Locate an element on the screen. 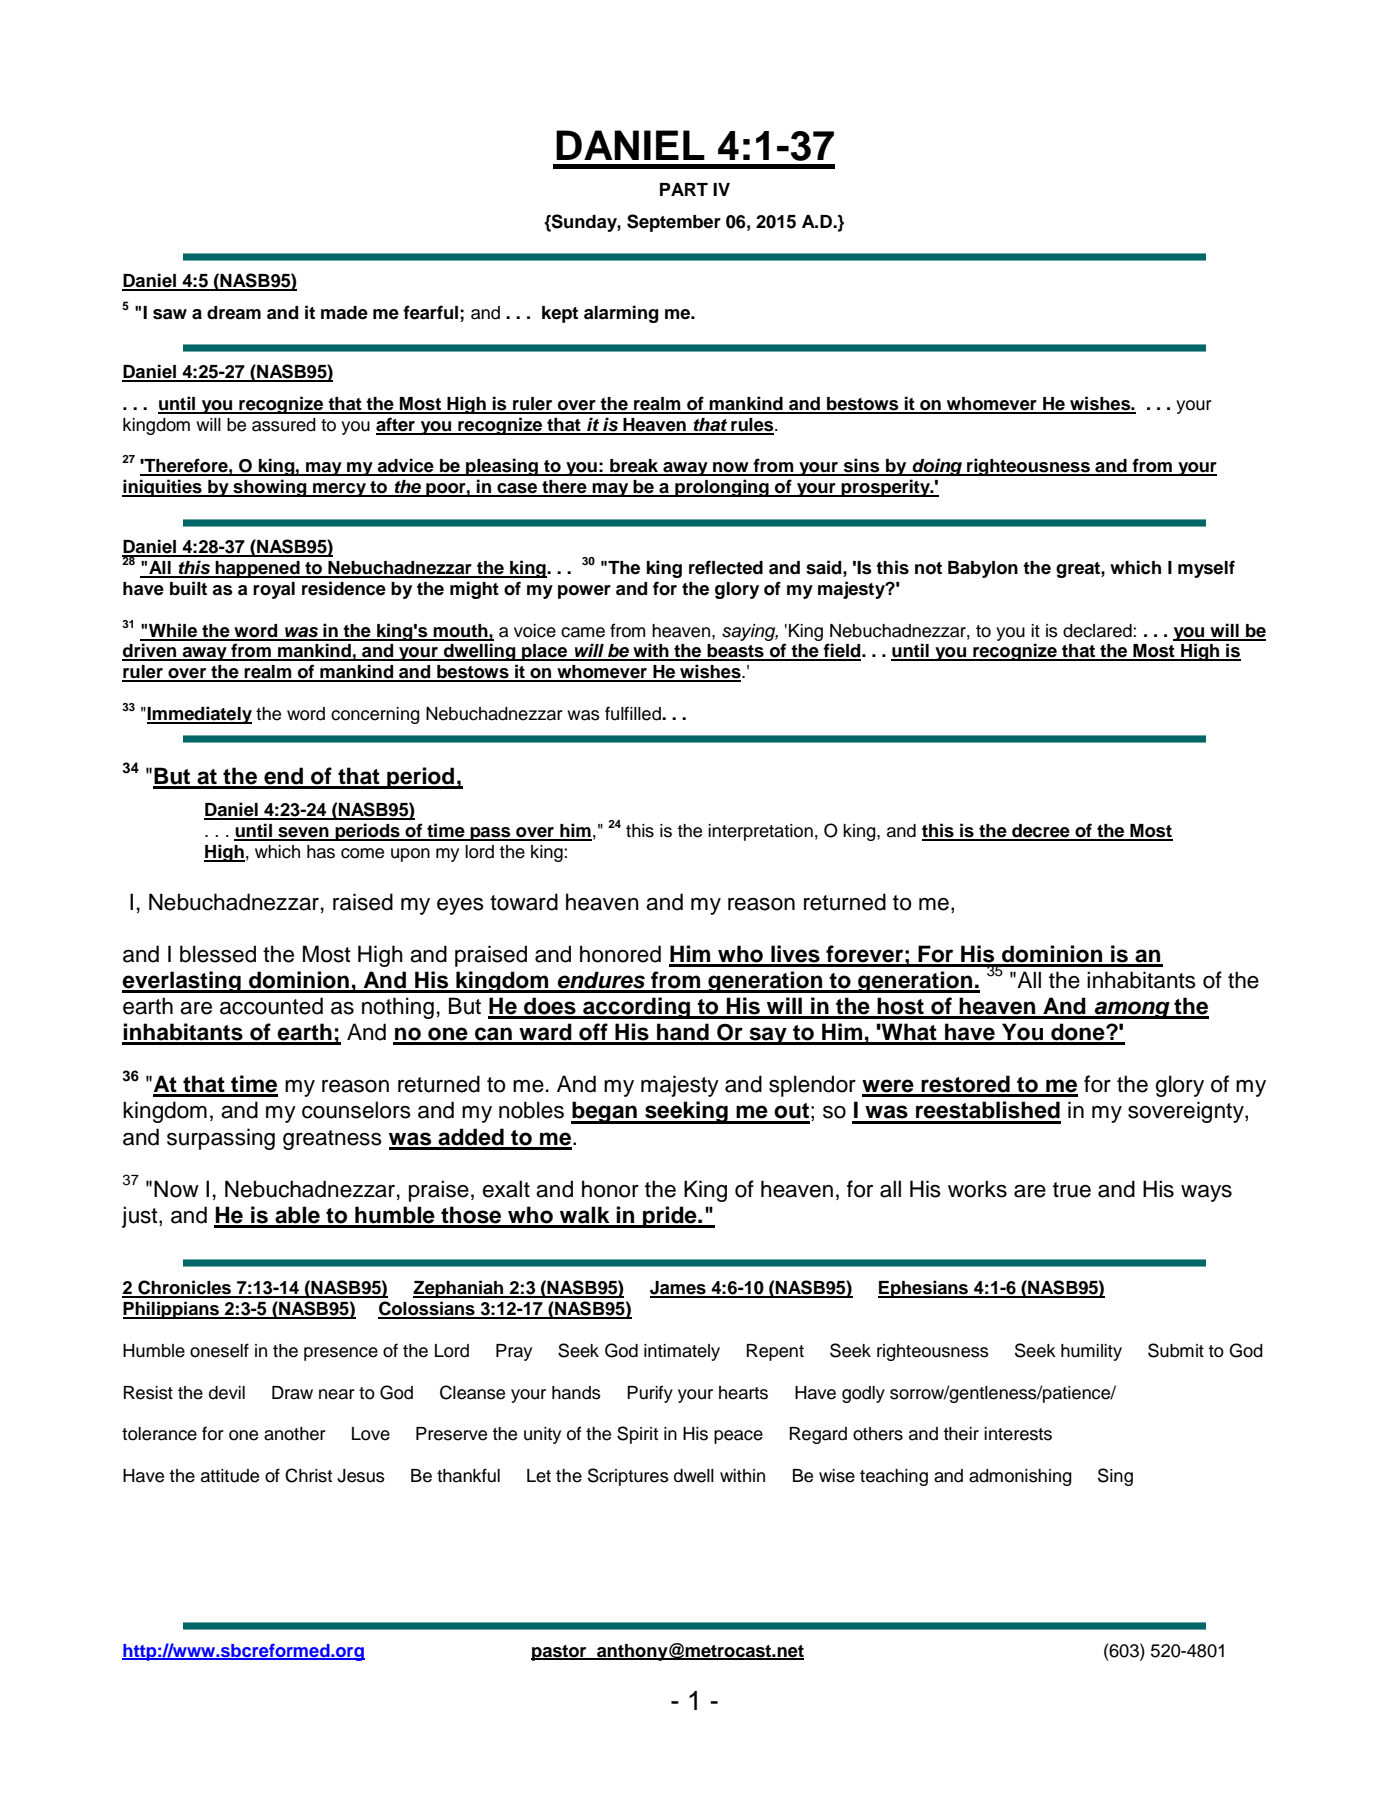 The width and height of the screenshot is (1389, 1798). PART is located at coordinates (684, 189).
